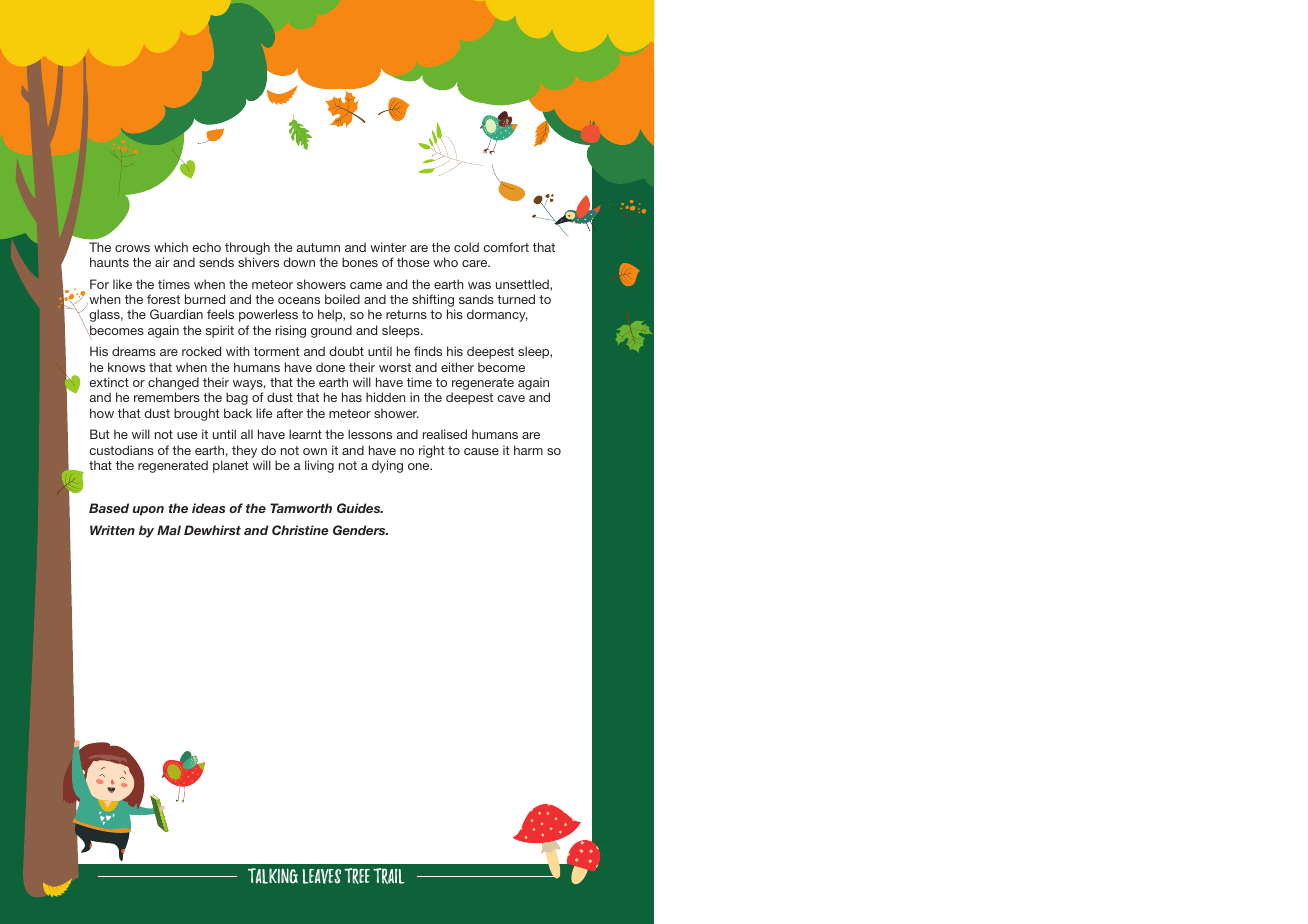  I want to click on air, so click(162, 262).
